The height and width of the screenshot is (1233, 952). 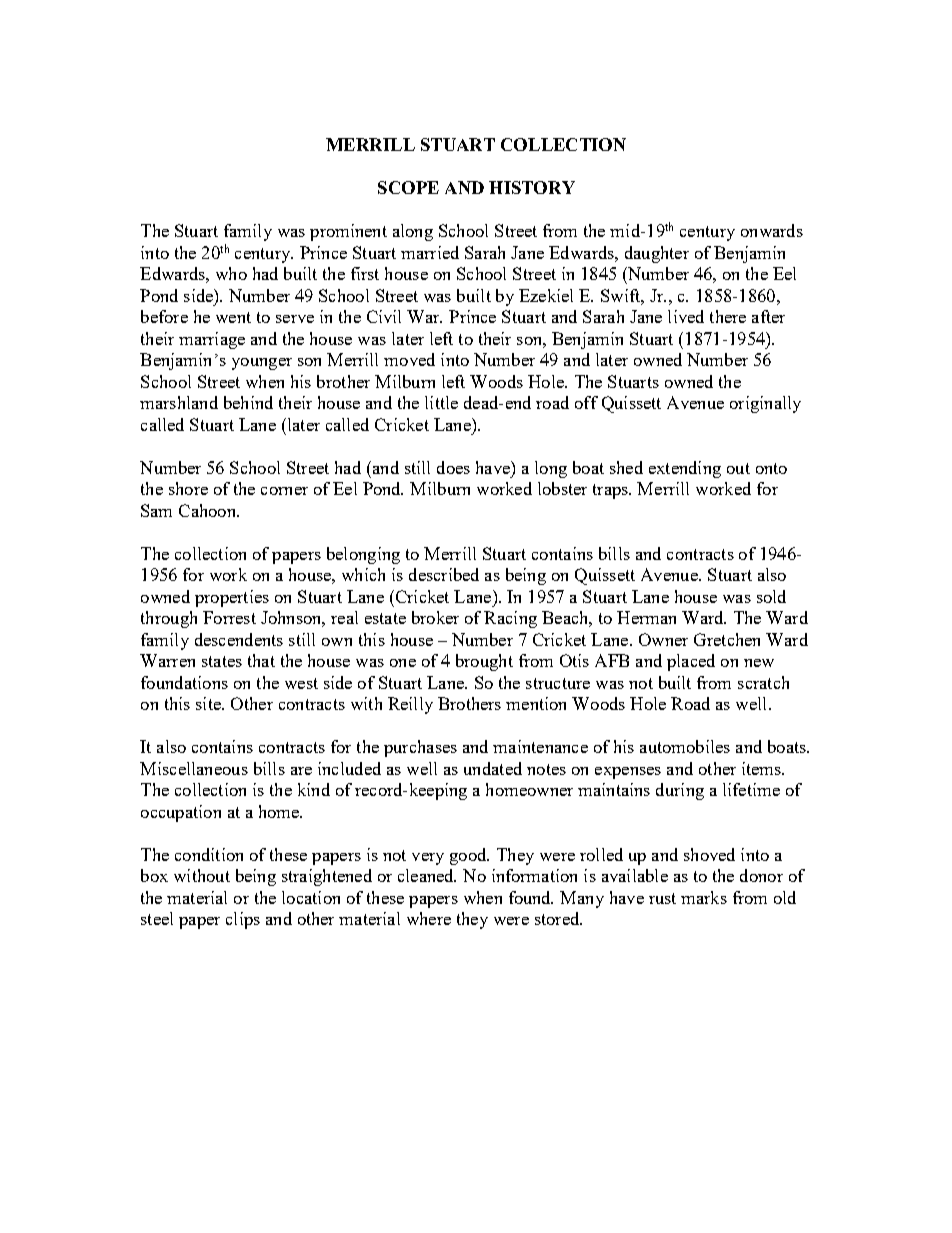 I want to click on daughter, so click(x=657, y=254).
